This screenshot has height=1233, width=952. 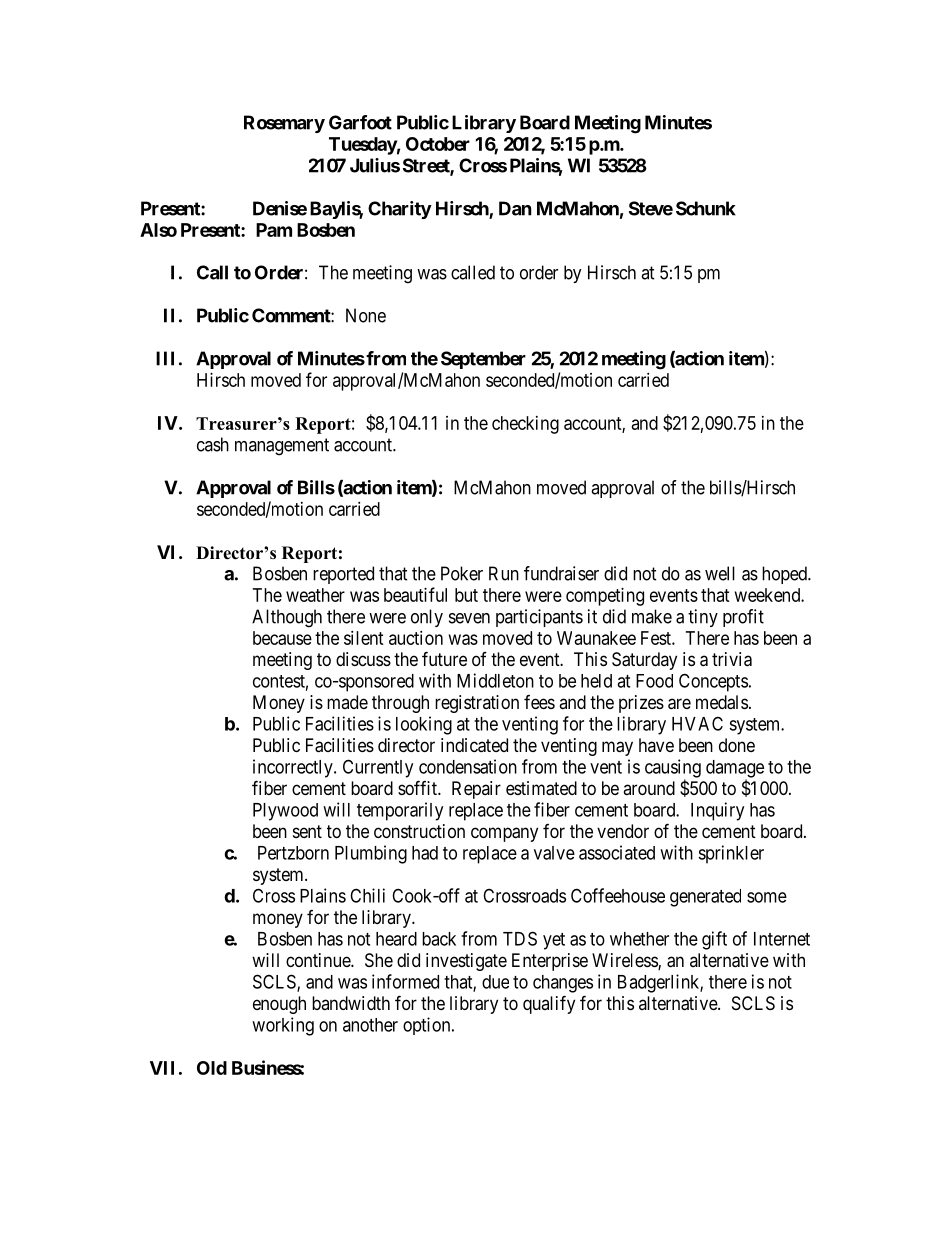 What do you see at coordinates (428, 1026) in the screenshot?
I see `option` at bounding box center [428, 1026].
